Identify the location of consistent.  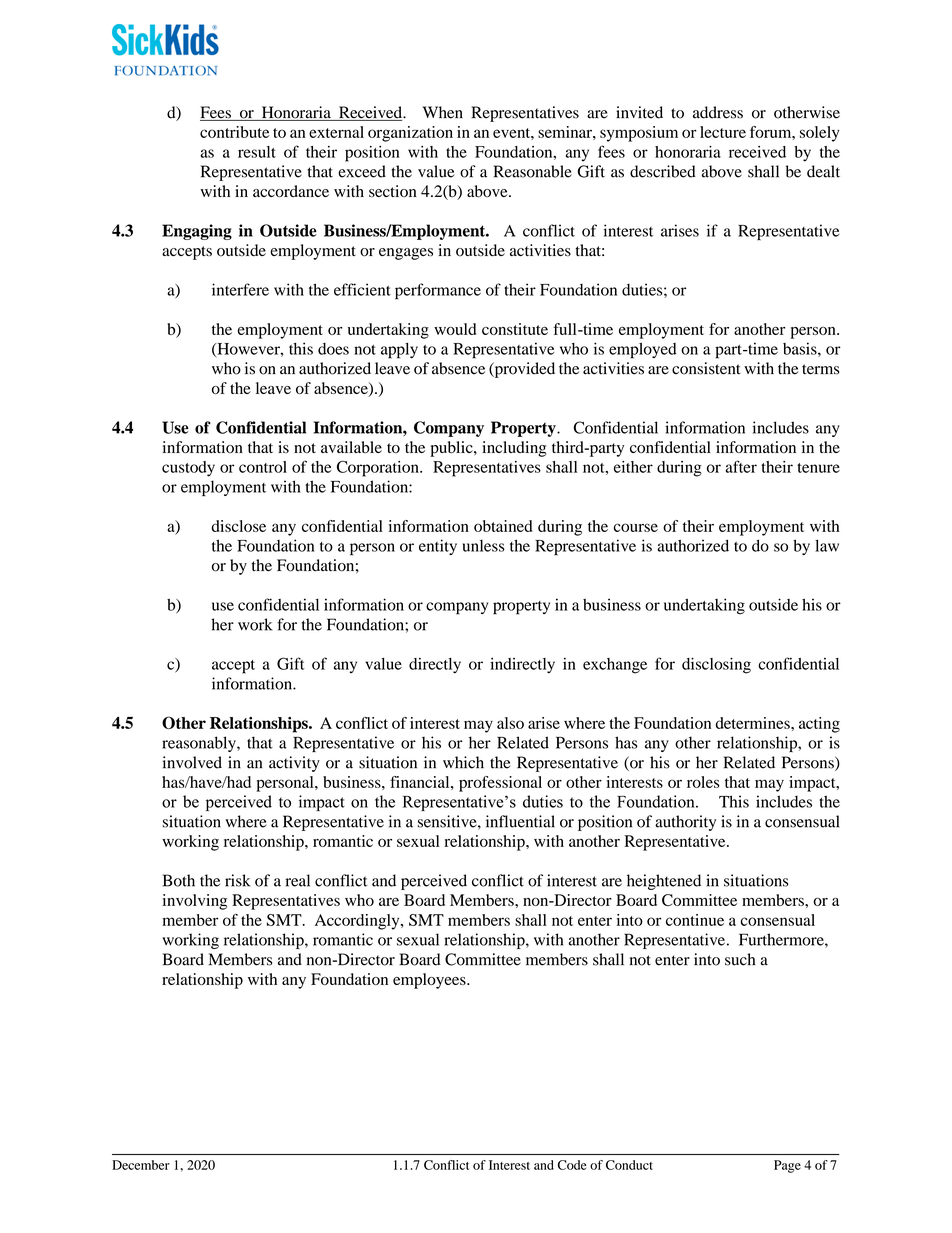
(706, 368).
